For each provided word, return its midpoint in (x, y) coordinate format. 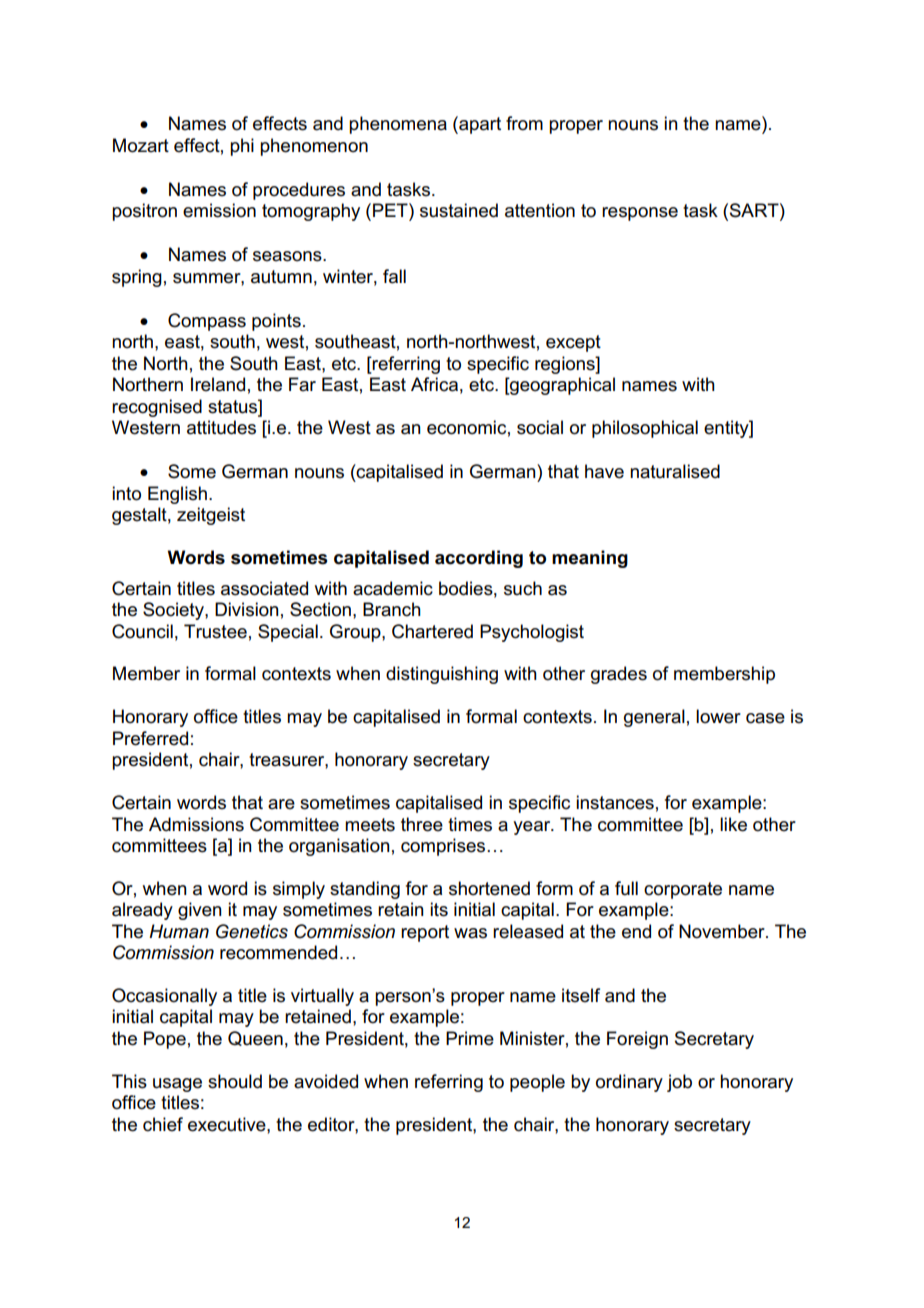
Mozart (141, 145)
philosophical (645, 429)
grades (619, 675)
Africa (434, 384)
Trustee (215, 631)
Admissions (196, 824)
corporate (683, 890)
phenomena (398, 125)
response (640, 214)
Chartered (432, 631)
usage (177, 1085)
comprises (443, 847)
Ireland (218, 384)
